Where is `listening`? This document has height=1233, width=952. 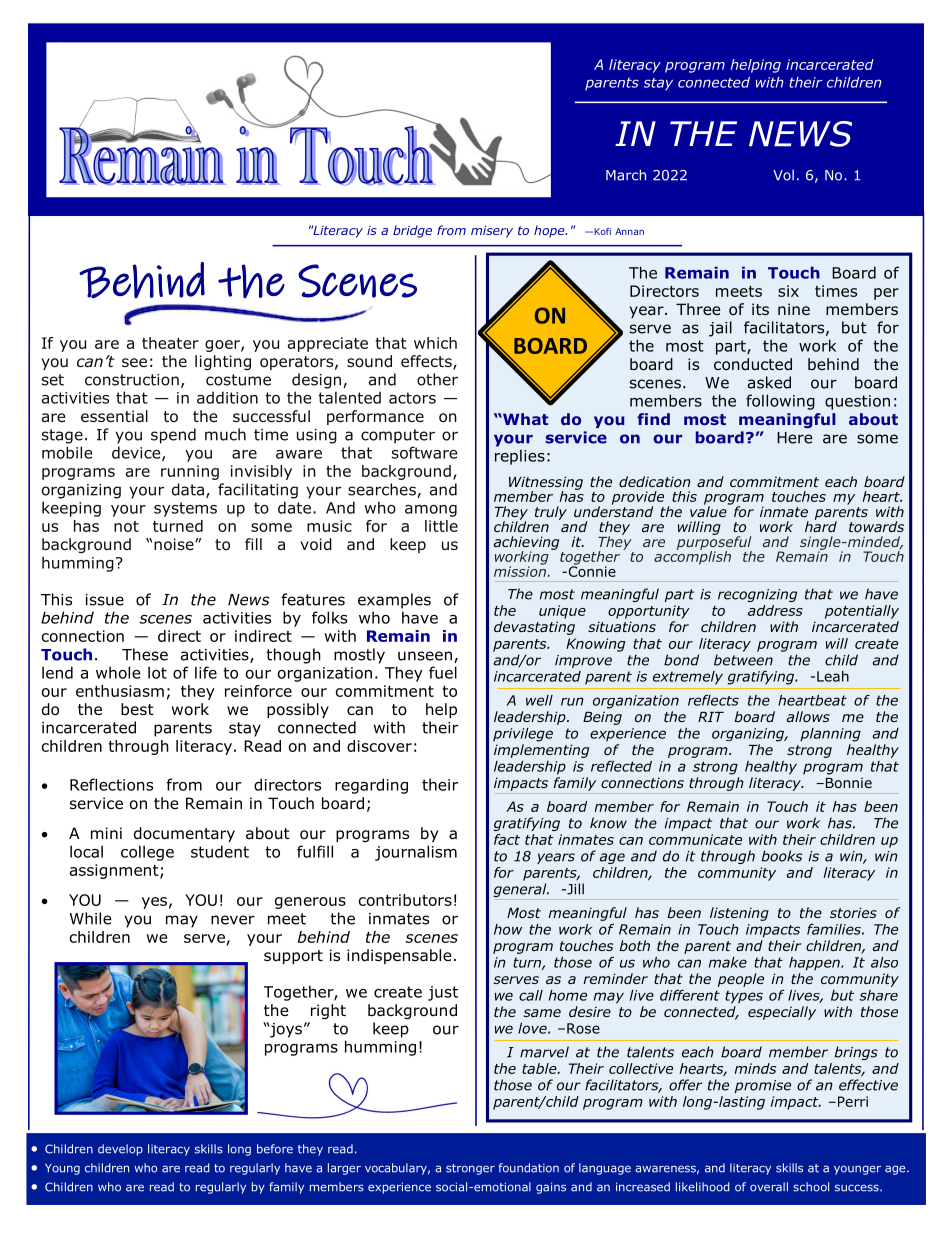
listening is located at coordinates (739, 914).
